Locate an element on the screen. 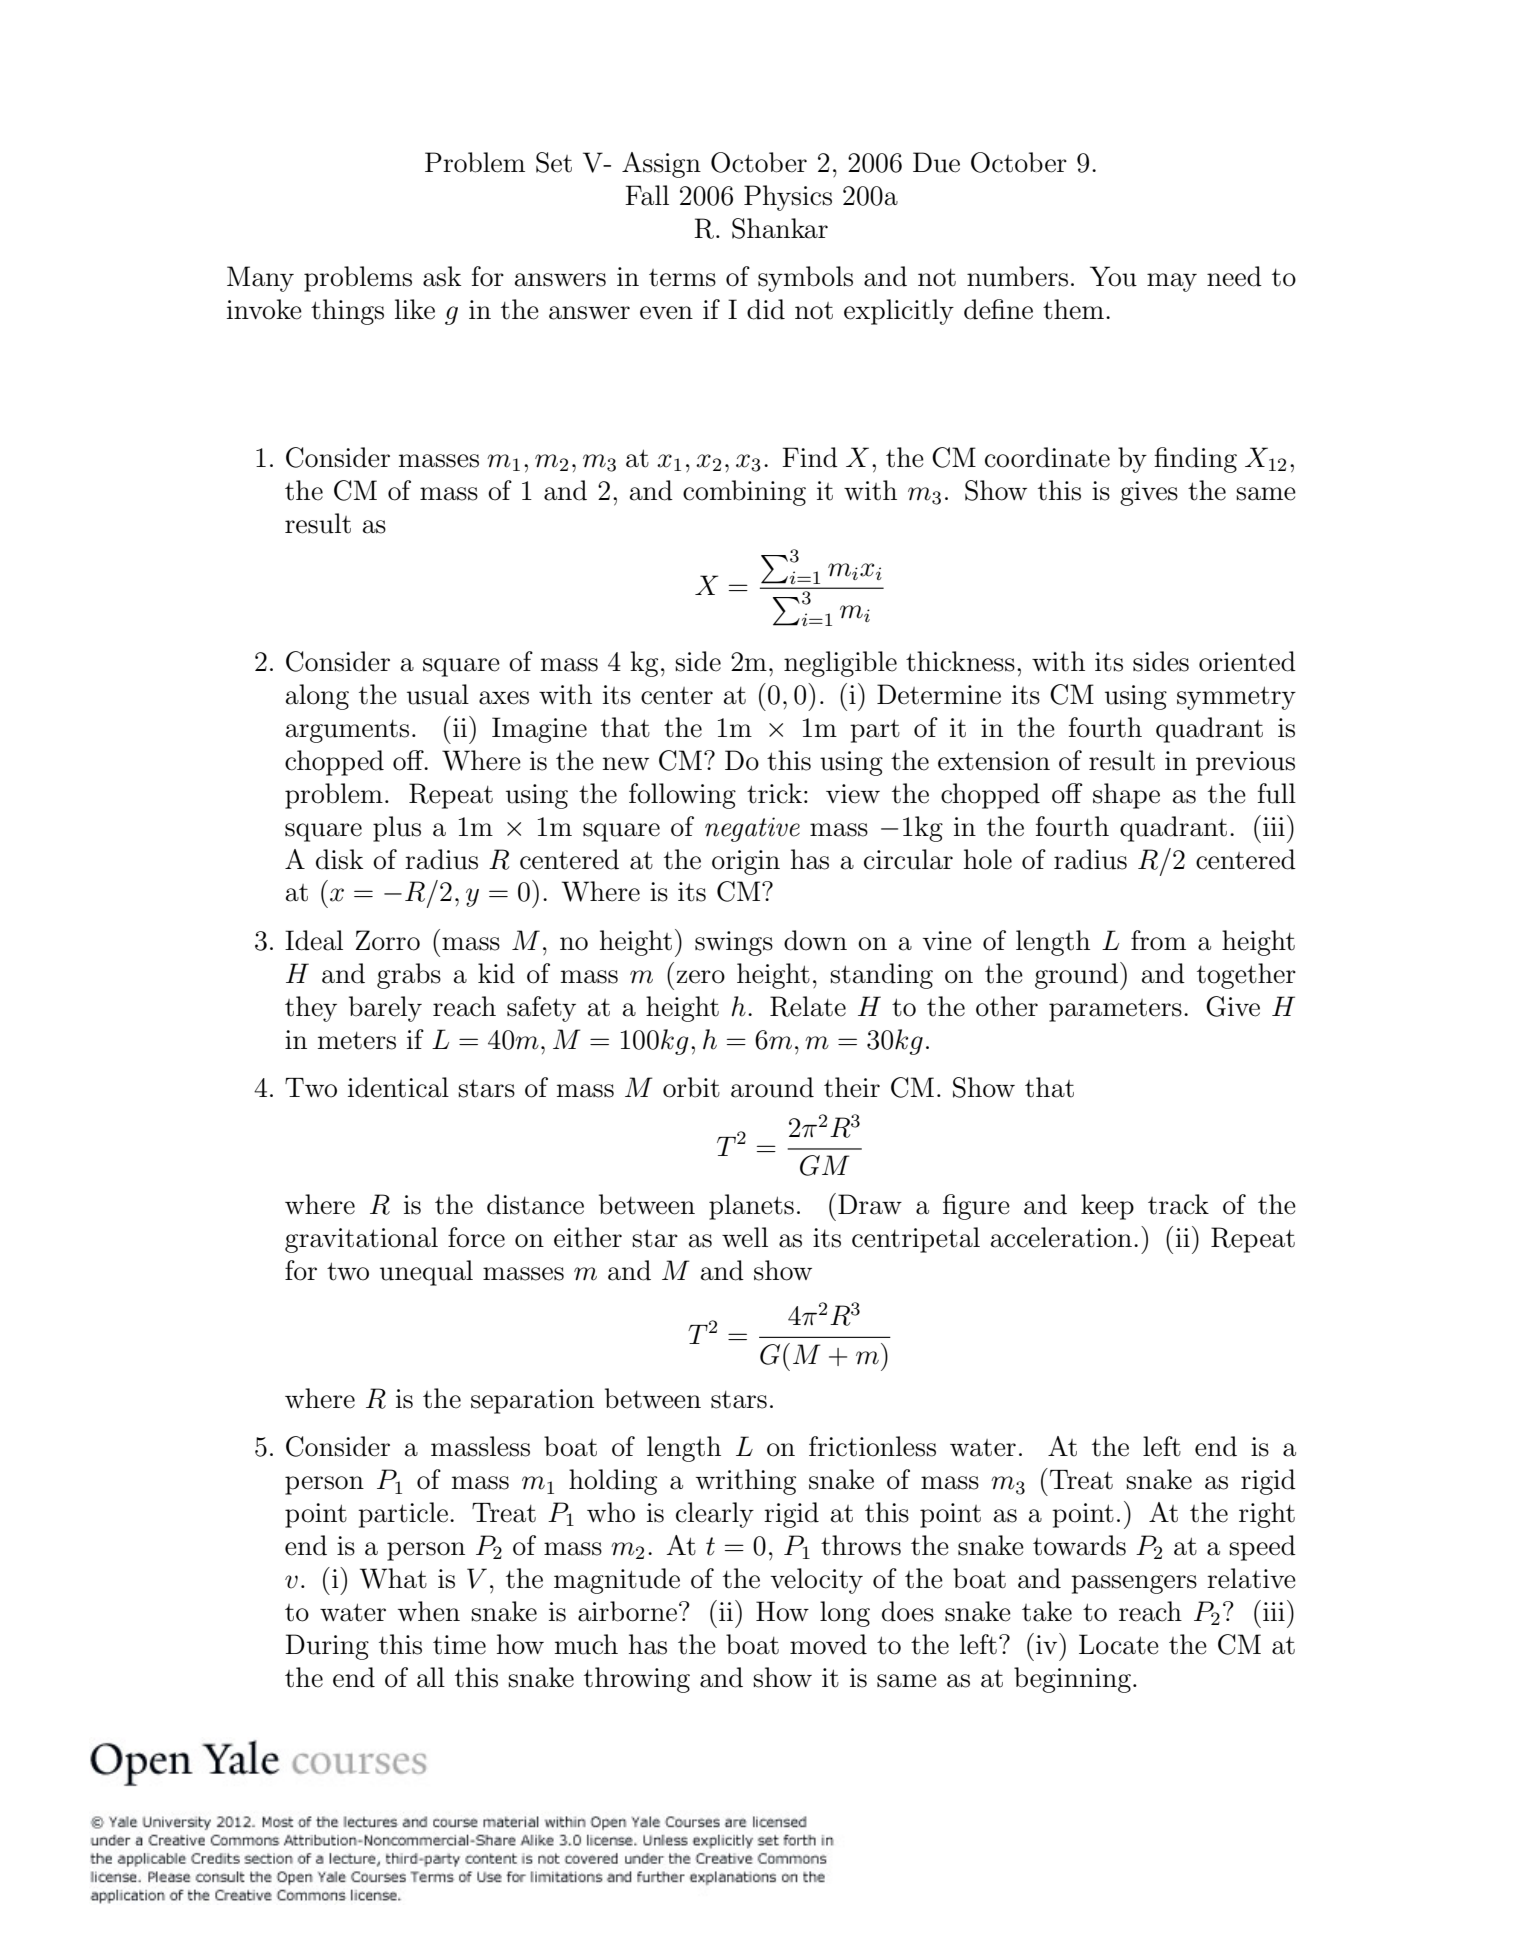 This screenshot has height=1958, width=1513. ground is located at coordinates (1076, 976).
